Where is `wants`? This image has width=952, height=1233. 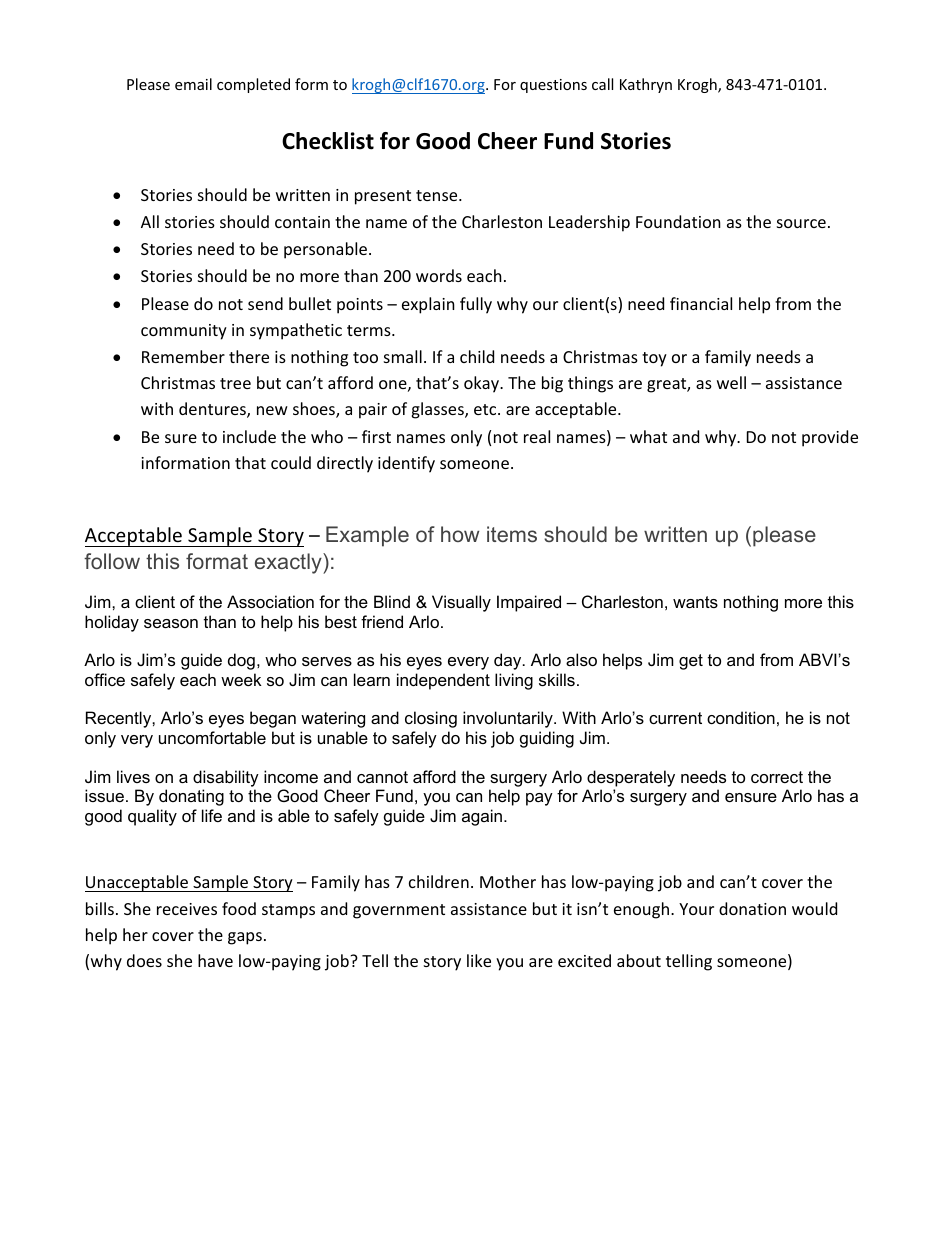
wants is located at coordinates (695, 602).
